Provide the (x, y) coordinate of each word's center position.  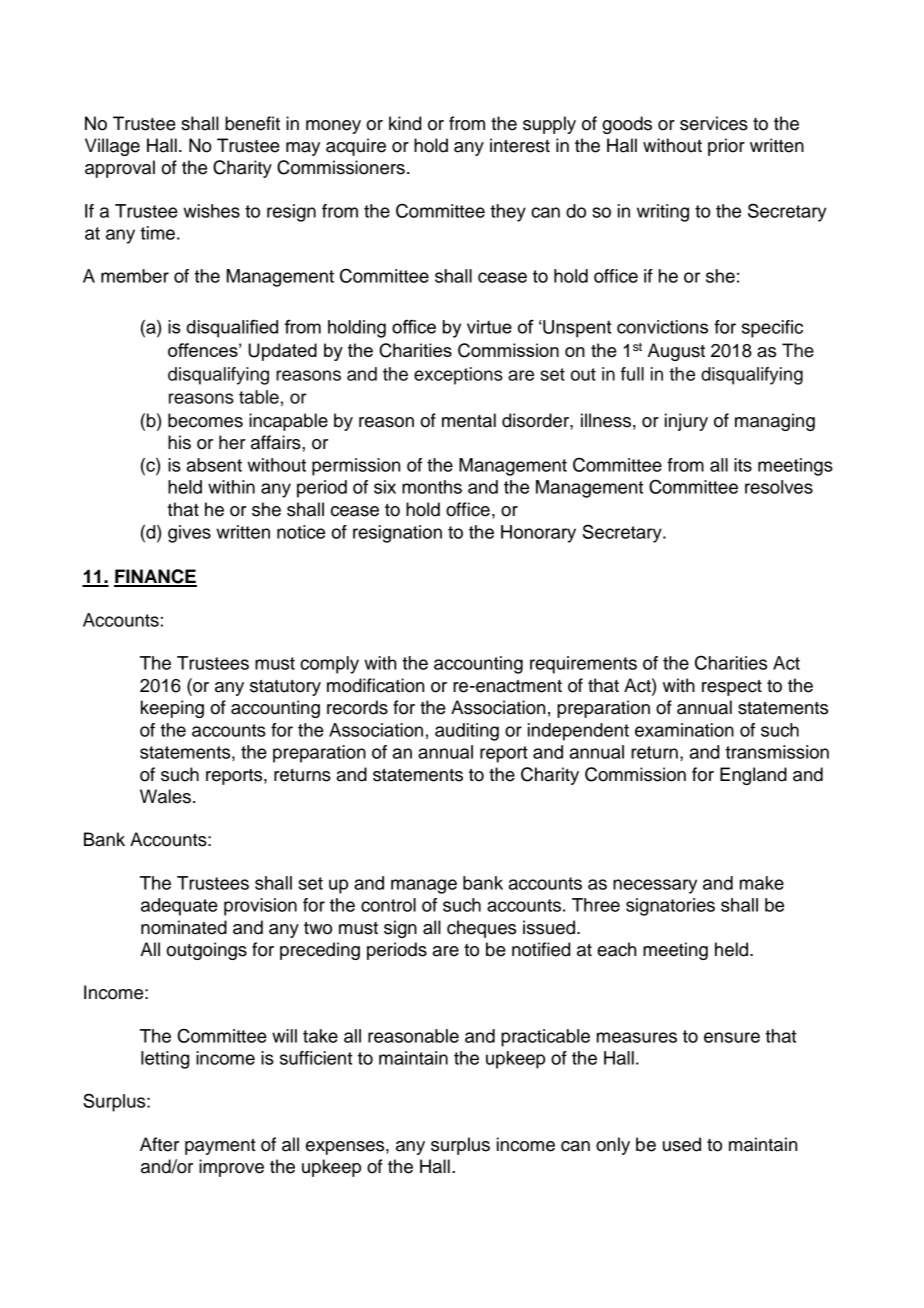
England (753, 776)
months (432, 487)
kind (405, 123)
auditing (467, 732)
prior (726, 147)
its (743, 465)
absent (214, 465)
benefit (252, 123)
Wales (165, 796)
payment (220, 1147)
